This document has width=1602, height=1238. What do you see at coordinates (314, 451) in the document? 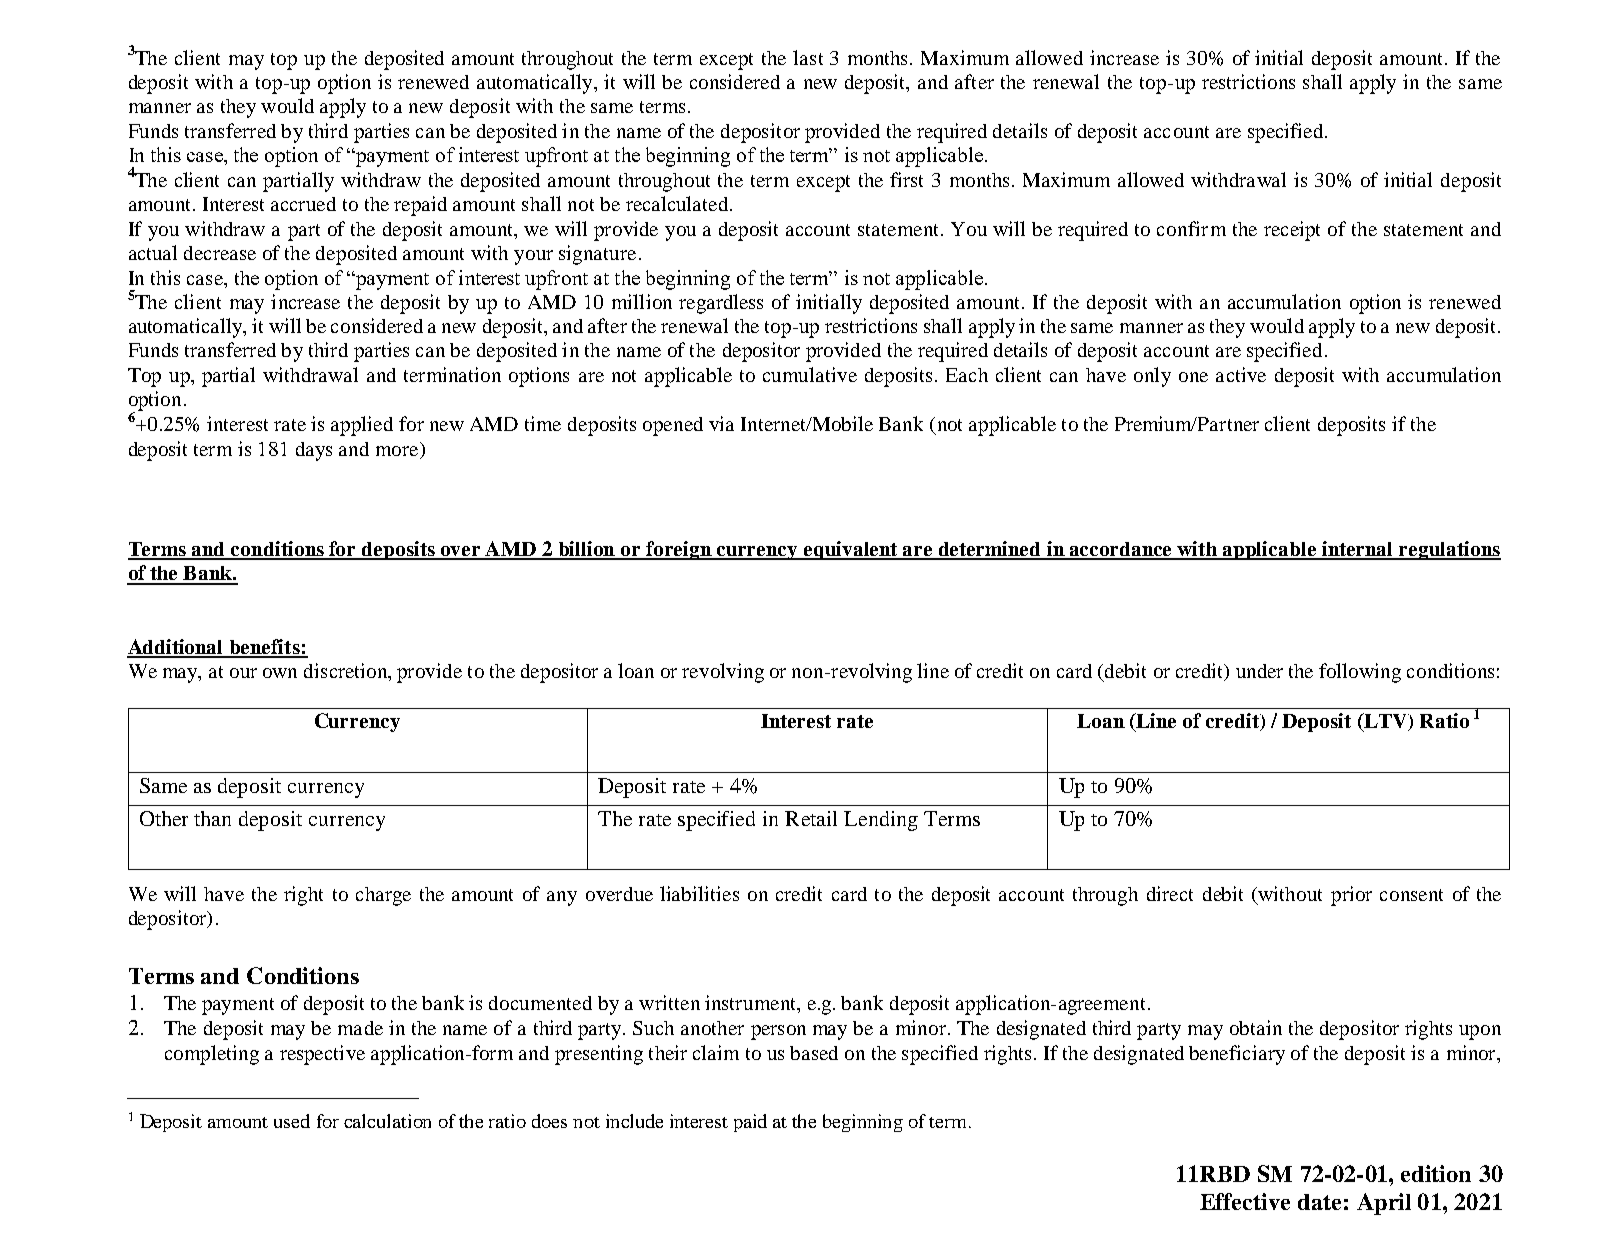
I see `days` at bounding box center [314, 451].
